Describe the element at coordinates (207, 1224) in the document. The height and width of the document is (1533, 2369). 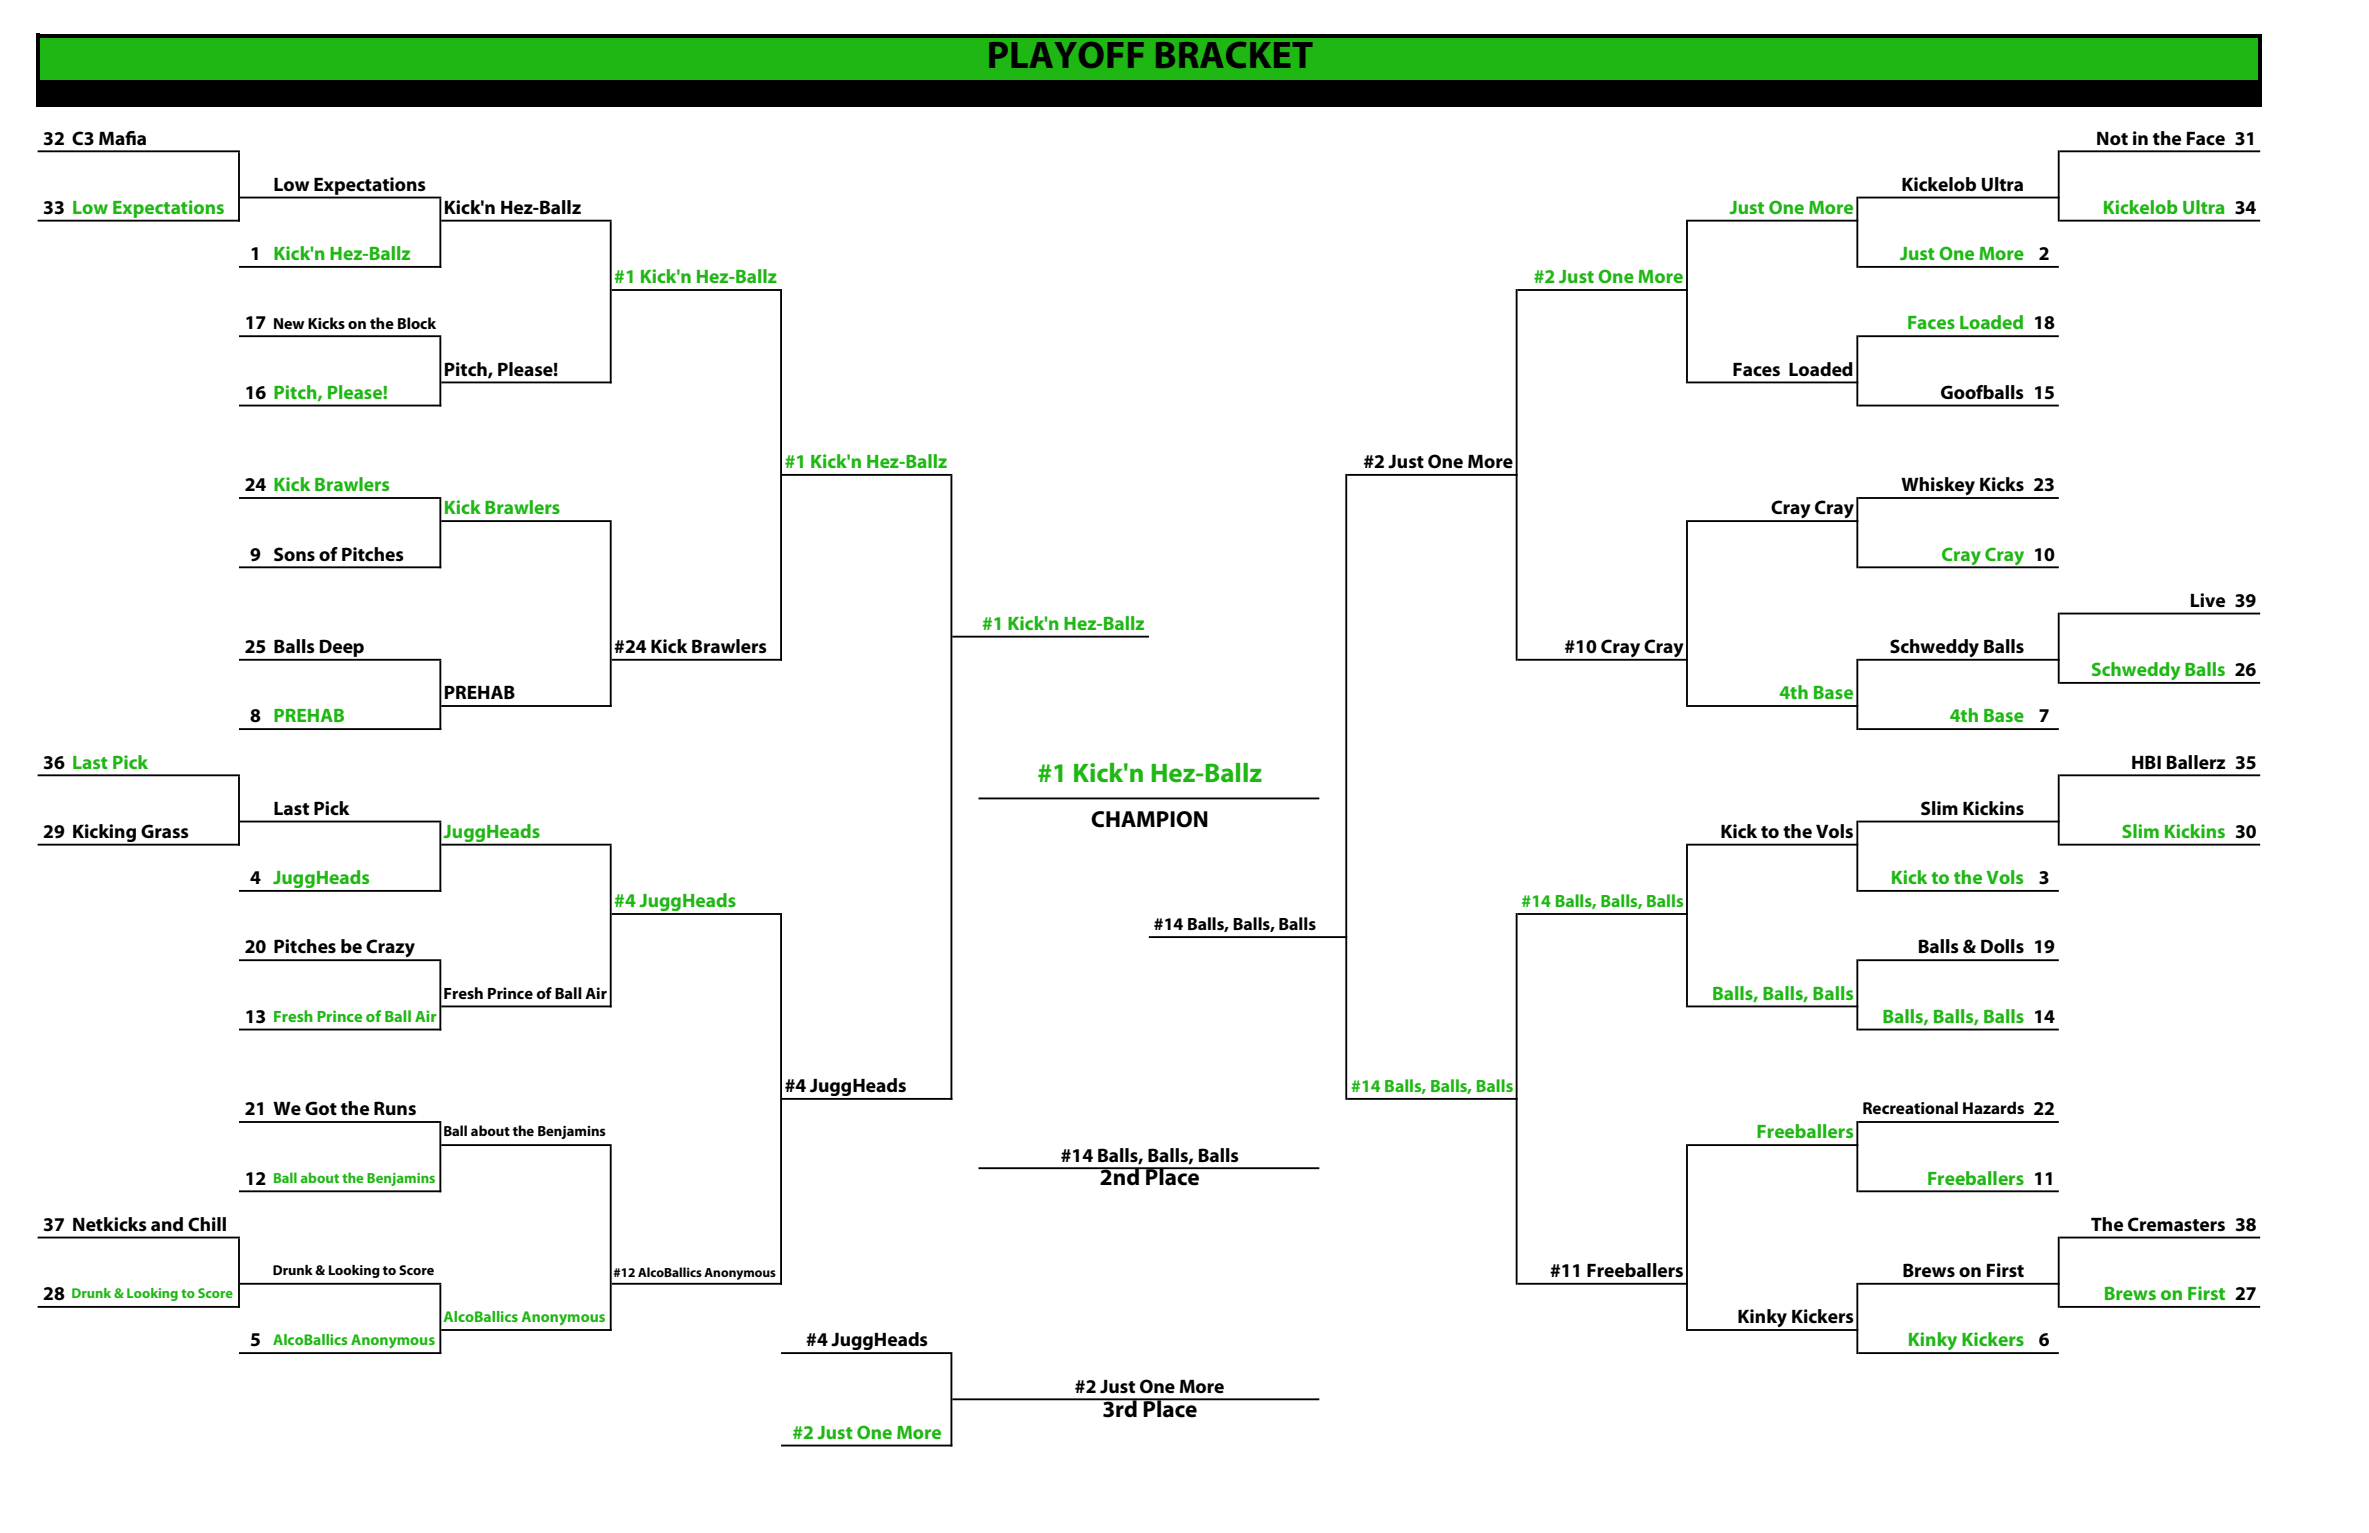
I see `Chill` at that location.
